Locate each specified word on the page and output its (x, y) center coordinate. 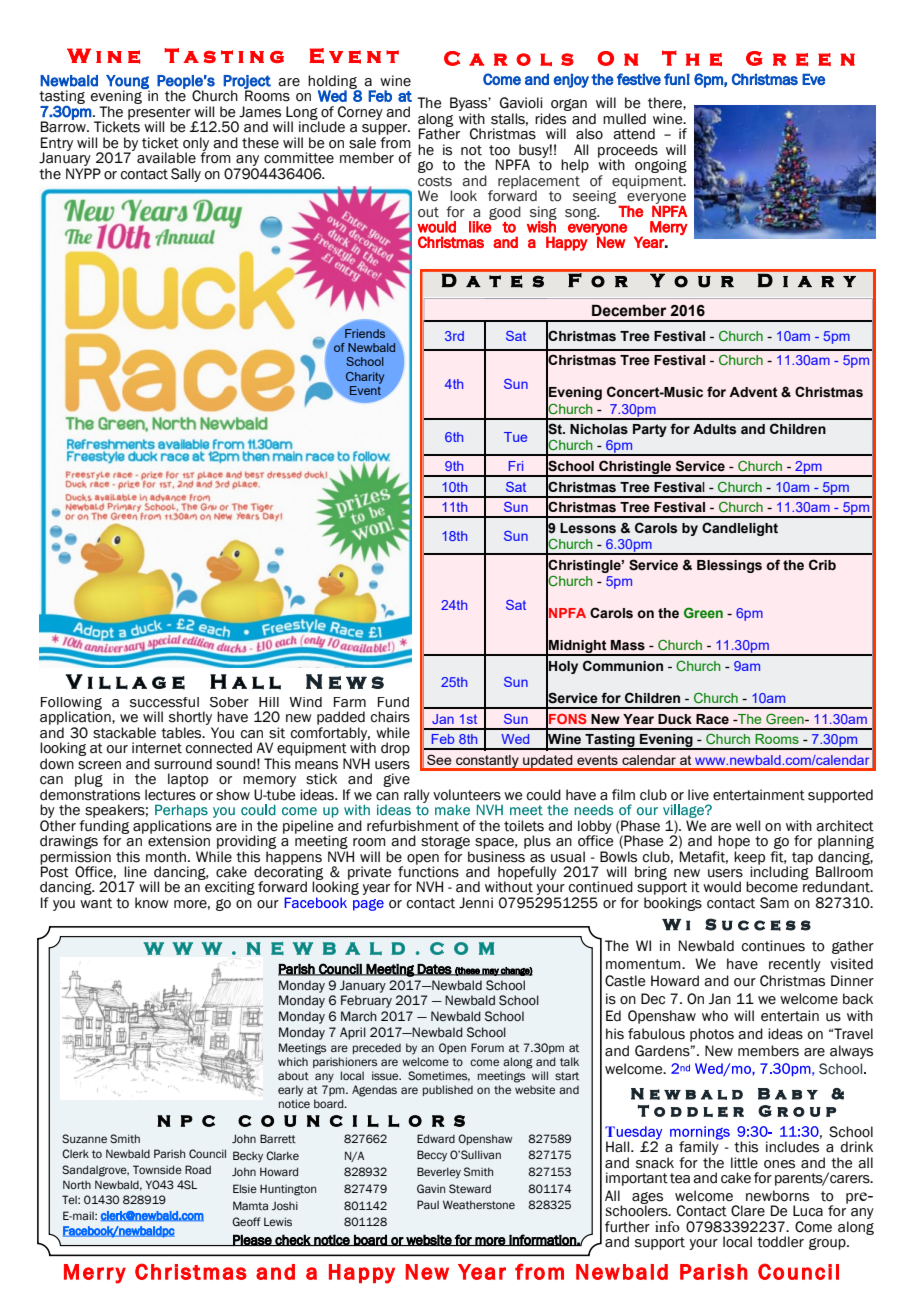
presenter (159, 114)
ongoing (661, 166)
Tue (515, 437)
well (748, 826)
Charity (365, 378)
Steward (470, 1188)
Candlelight (740, 529)
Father (439, 133)
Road (198, 1169)
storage (445, 842)
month (167, 857)
